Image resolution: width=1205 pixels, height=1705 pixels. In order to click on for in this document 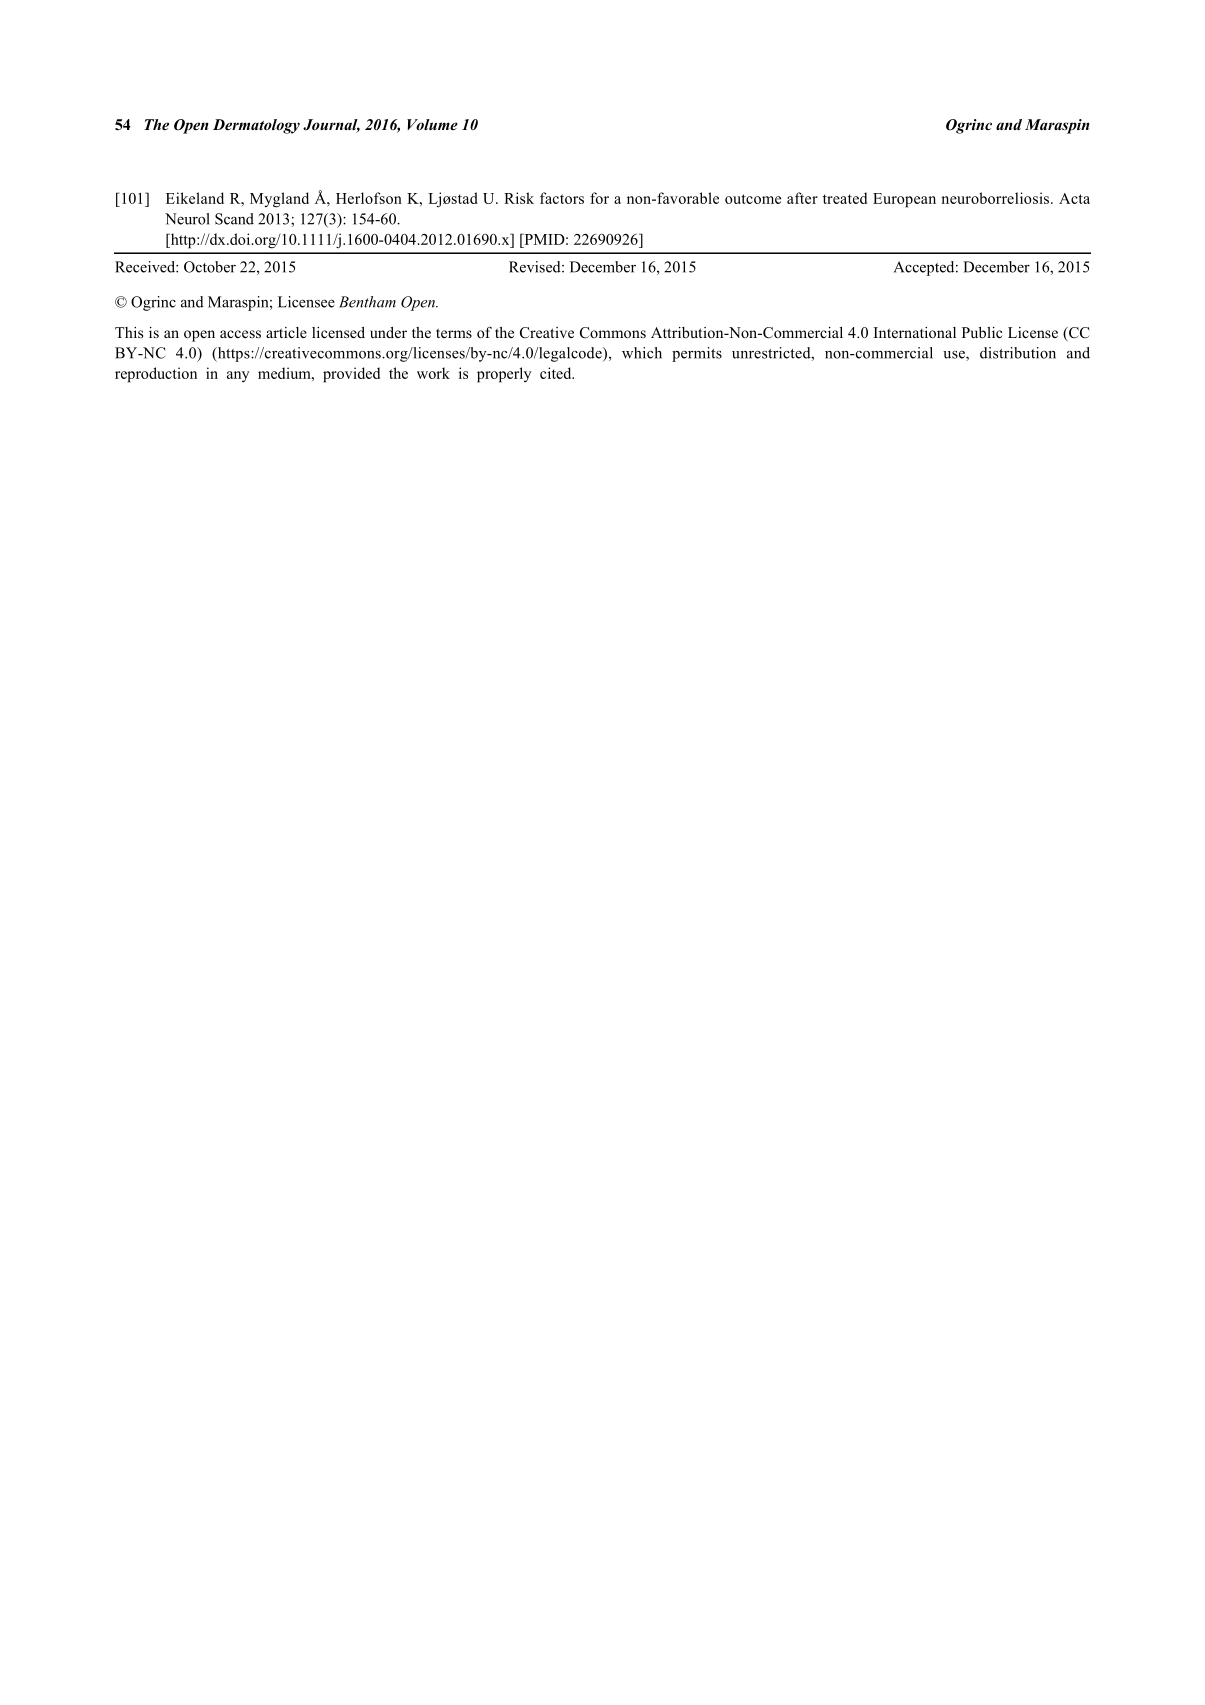, I will do `click(599, 198)`.
